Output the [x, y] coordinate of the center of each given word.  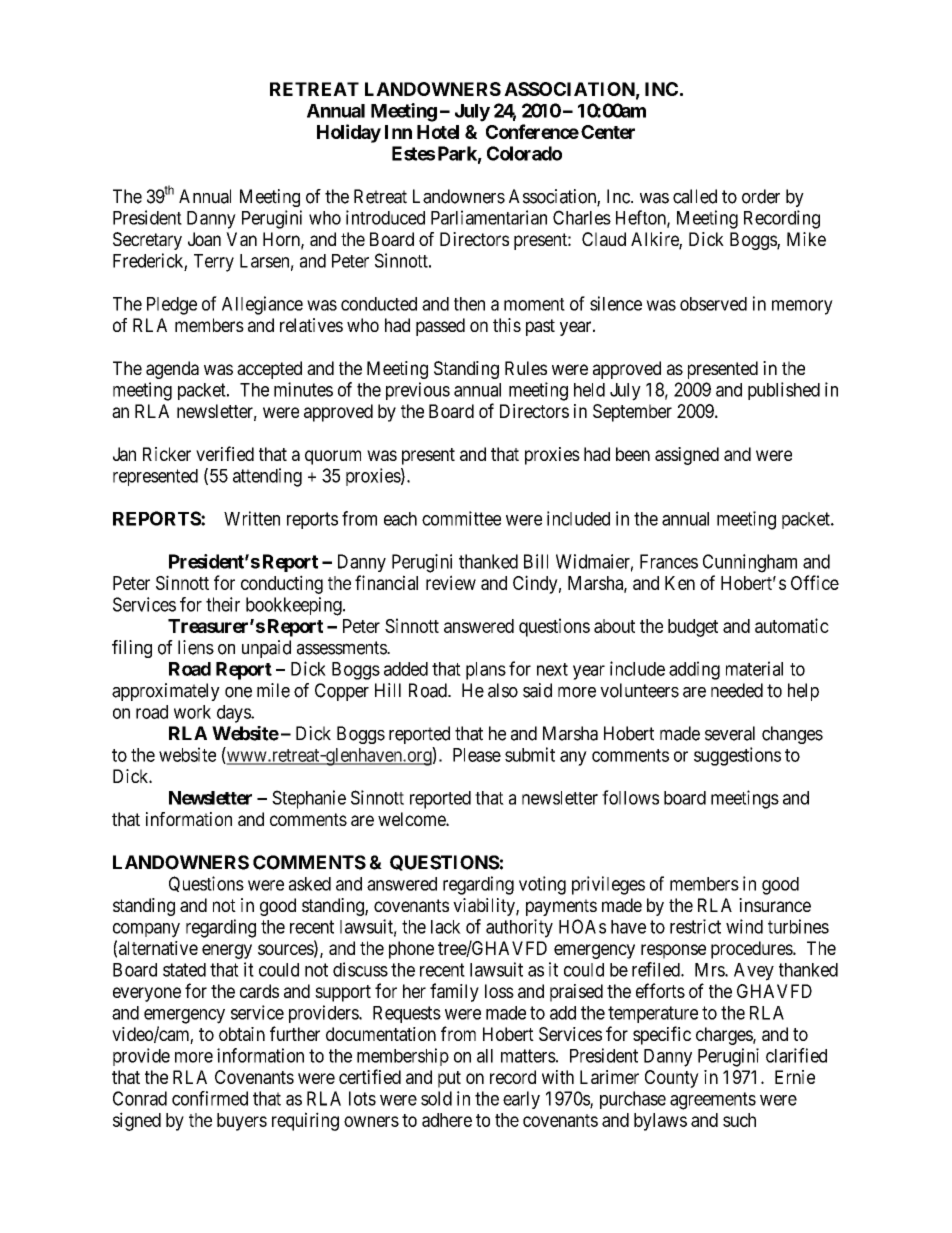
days [234, 714]
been [633, 454]
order [761, 196]
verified [225, 453]
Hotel [438, 132]
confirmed [210, 1098]
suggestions [737, 756]
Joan [204, 239]
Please [477, 755]
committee [461, 518]
